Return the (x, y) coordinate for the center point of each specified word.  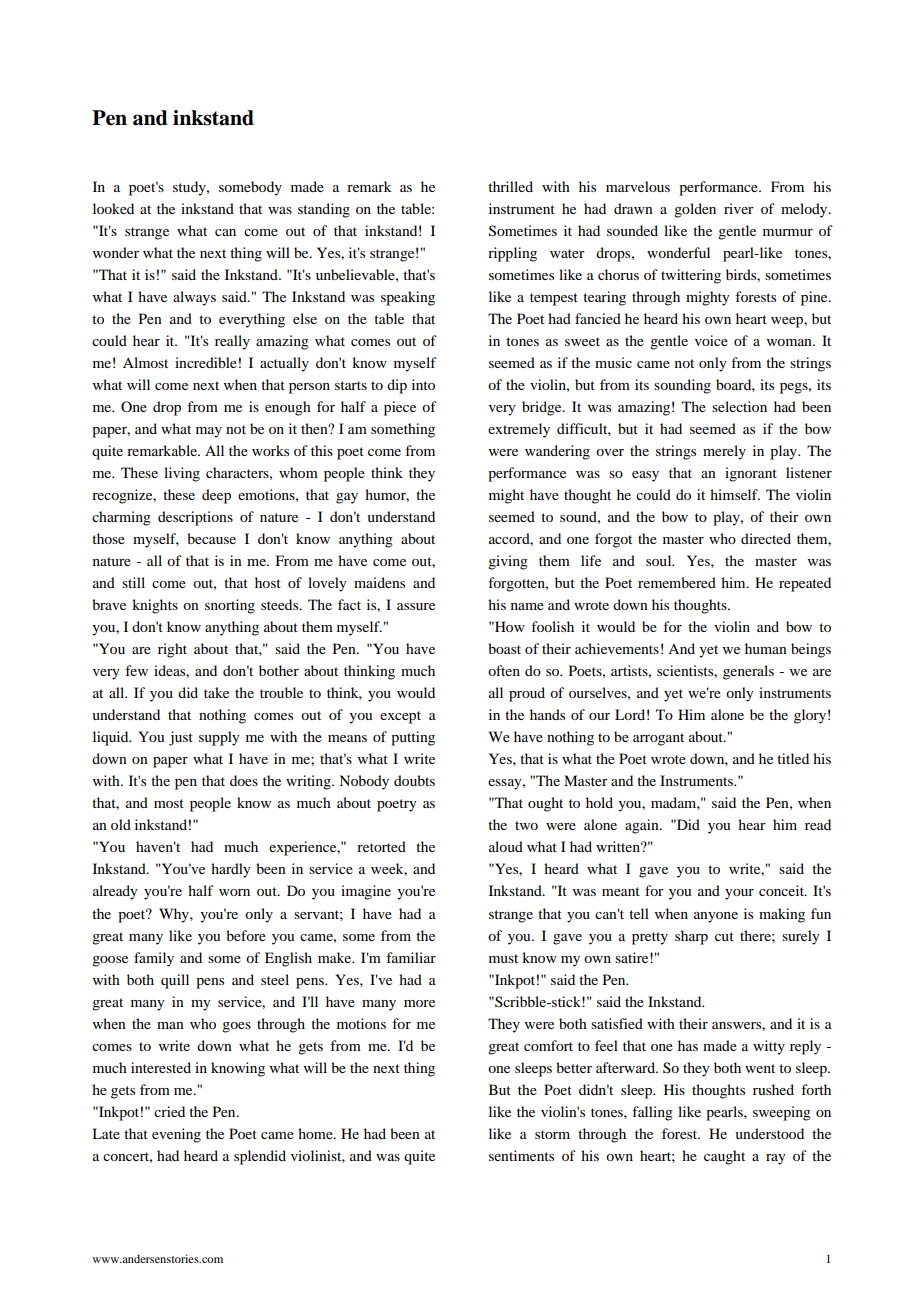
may (209, 432)
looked (113, 208)
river (739, 208)
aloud (506, 846)
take (216, 692)
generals (748, 672)
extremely (519, 430)
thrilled (510, 186)
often (504, 670)
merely (724, 452)
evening (176, 1135)
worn (234, 892)
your (739, 894)
